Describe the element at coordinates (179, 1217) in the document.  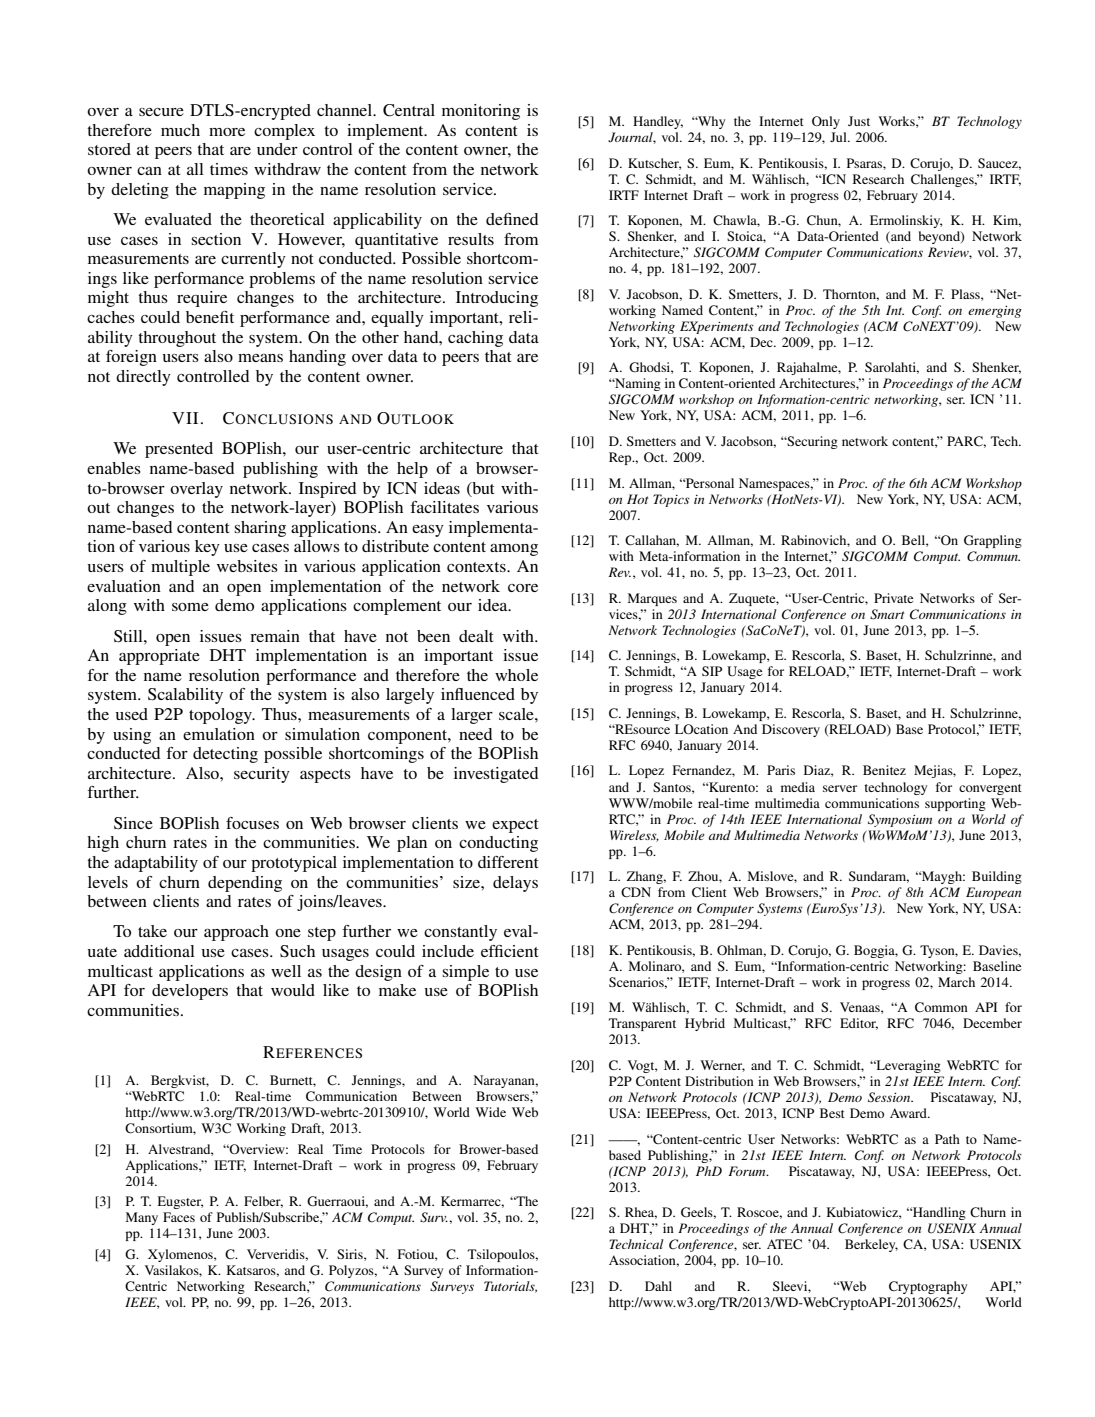
I see `Faces` at that location.
